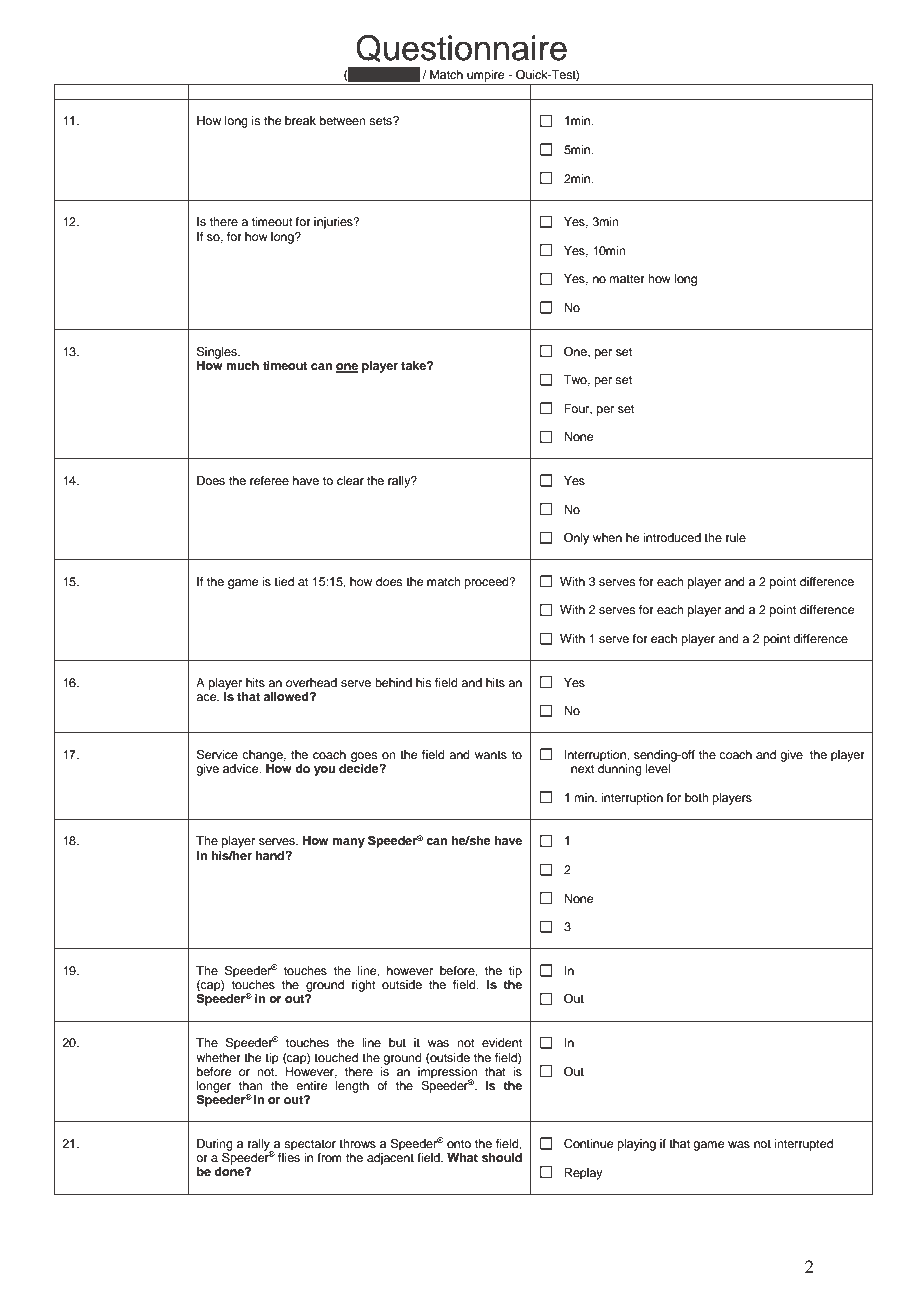 The image size is (924, 1308). I want to click on tied, so click(284, 581).
